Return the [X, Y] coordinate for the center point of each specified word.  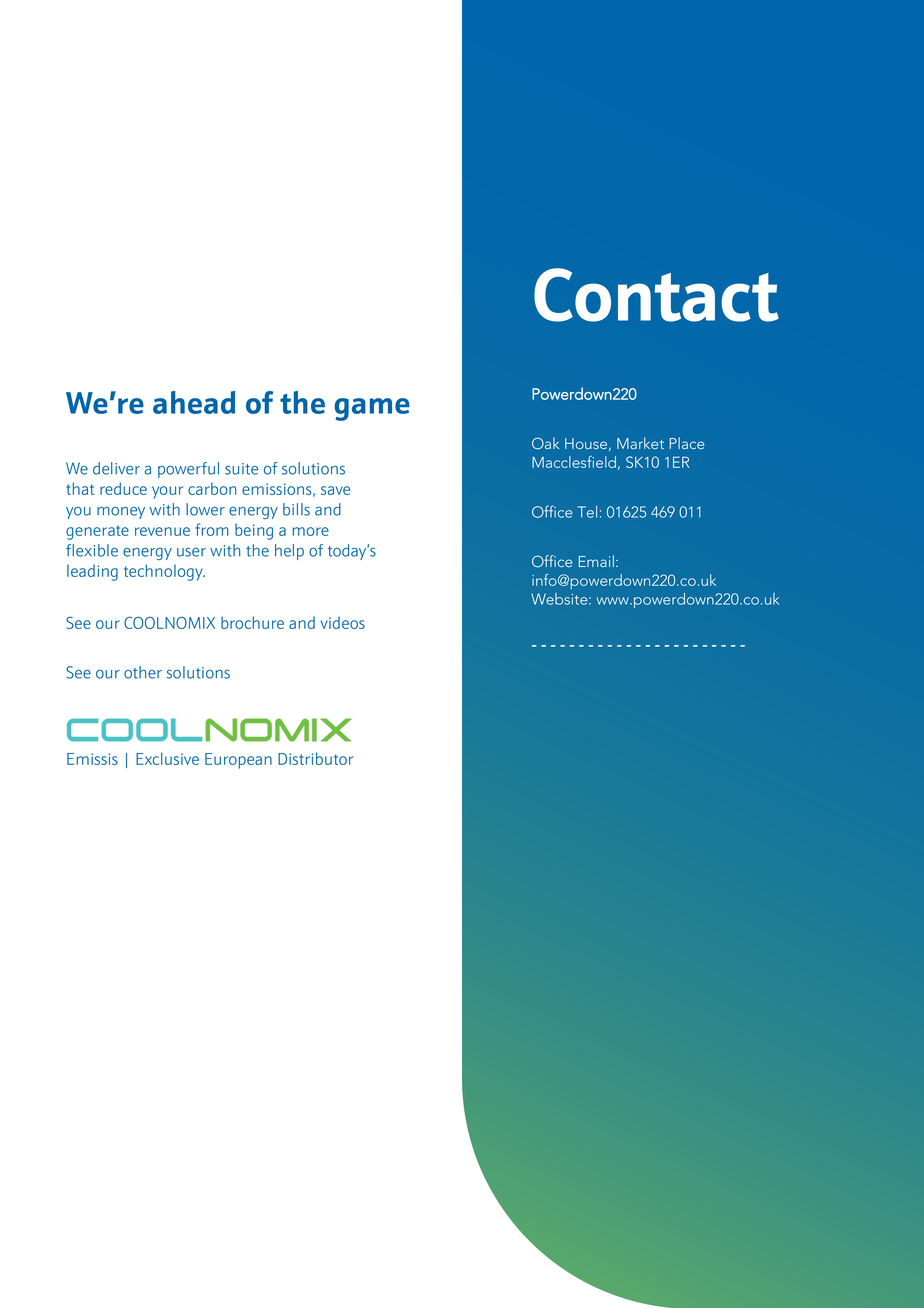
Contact [656, 295]
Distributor [315, 758]
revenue [162, 531]
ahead [194, 402]
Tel [587, 512]
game [372, 409]
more [311, 531]
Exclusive [167, 758]
